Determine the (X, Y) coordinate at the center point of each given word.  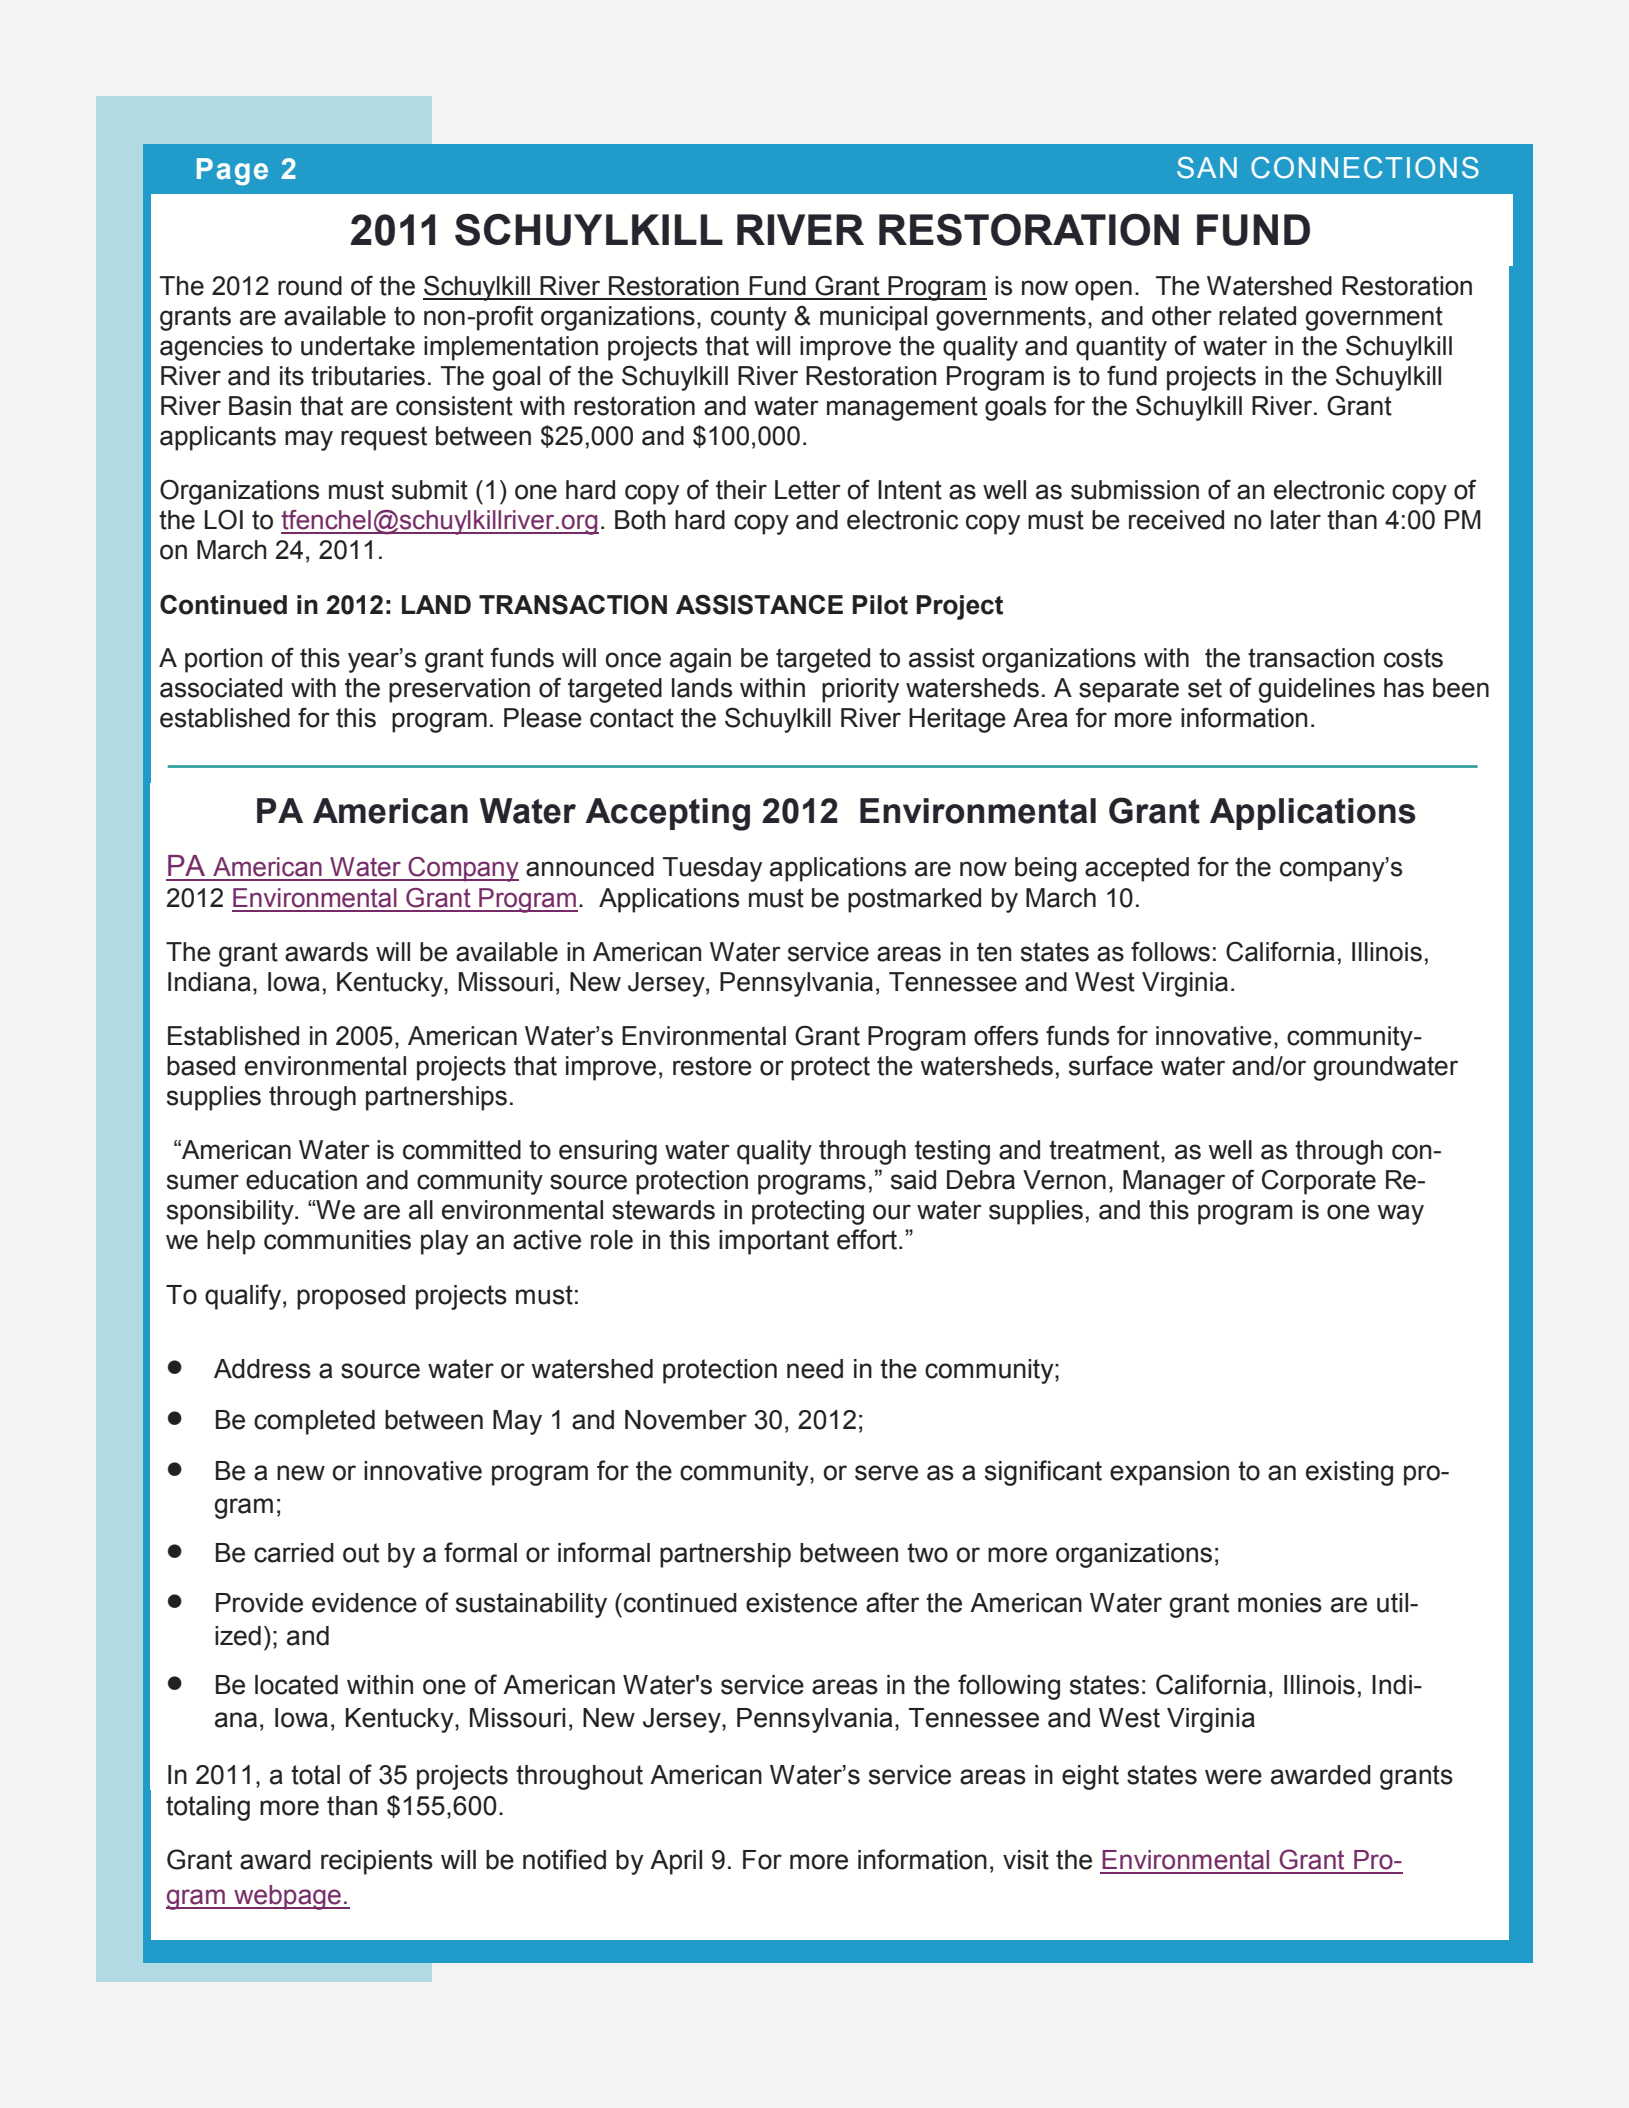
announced (590, 867)
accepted (1137, 869)
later (1296, 520)
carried (294, 1553)
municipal (873, 318)
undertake (358, 346)
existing (1349, 1473)
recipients (377, 1862)
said (913, 1180)
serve (886, 1473)
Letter (808, 490)
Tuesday (712, 869)
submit (430, 490)
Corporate (1319, 1182)
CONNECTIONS (1365, 168)
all (421, 1210)
